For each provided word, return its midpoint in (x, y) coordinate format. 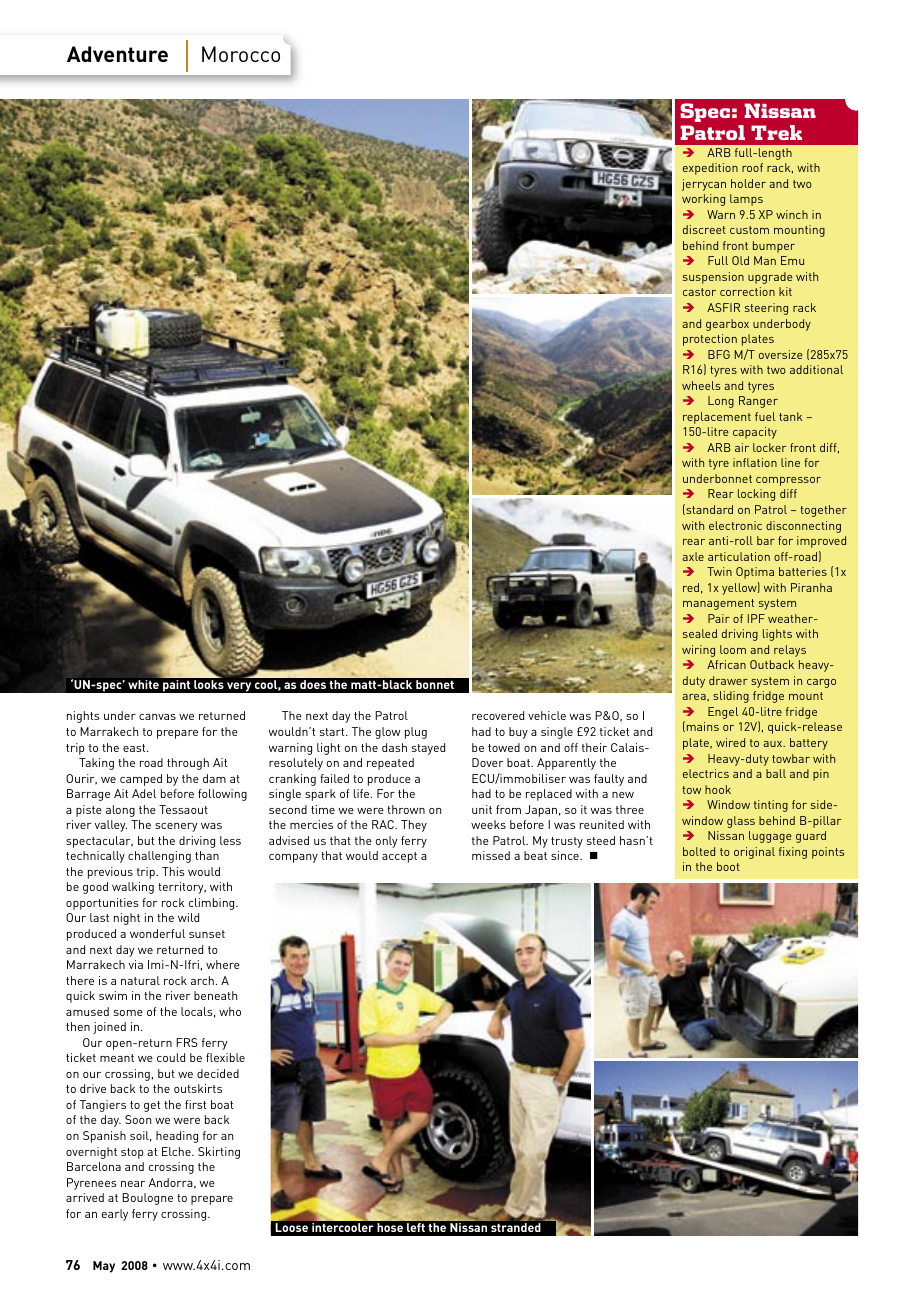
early (115, 1215)
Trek (776, 132)
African (726, 664)
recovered (498, 715)
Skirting (219, 1153)
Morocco (241, 54)
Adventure (117, 54)
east (135, 748)
